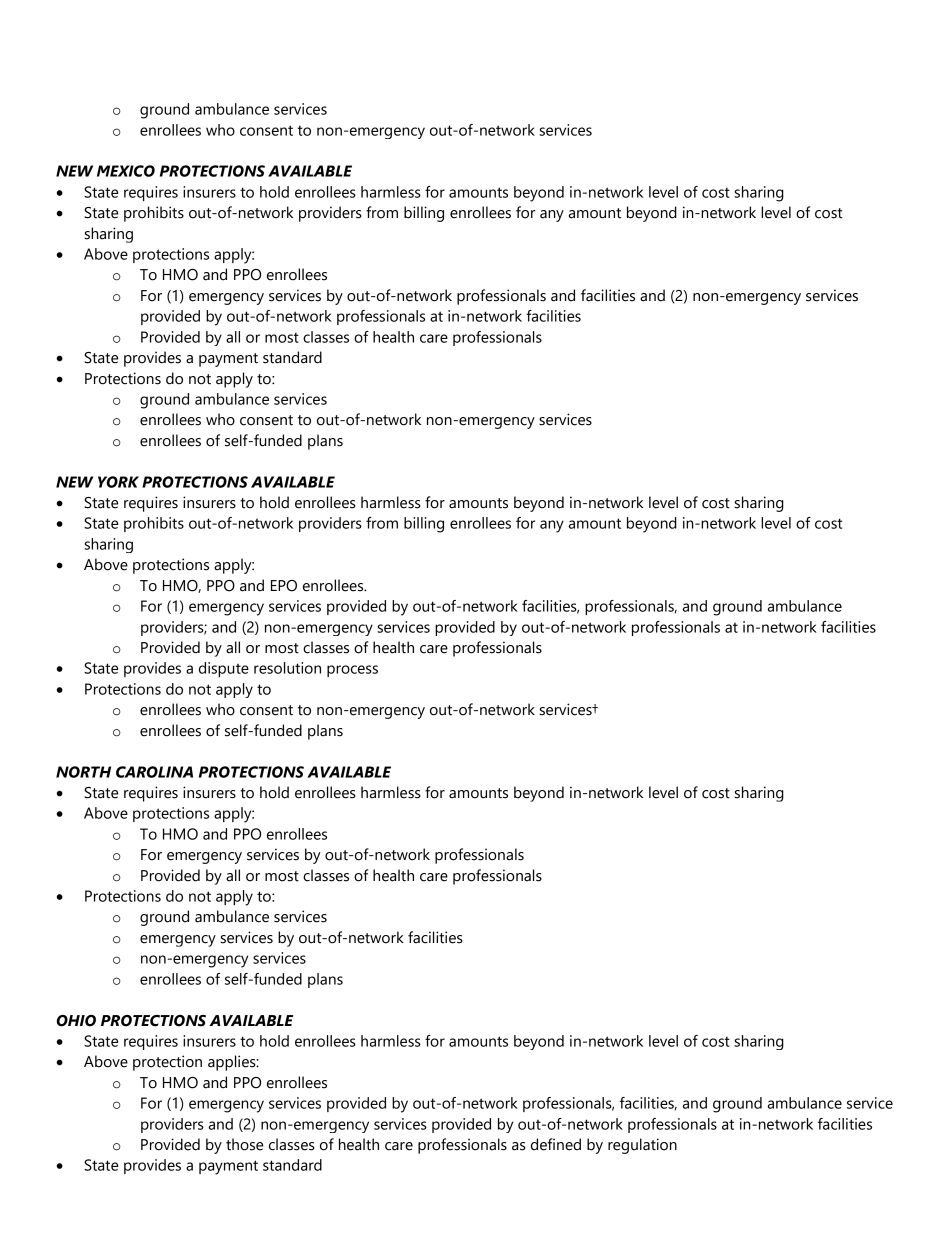  I want to click on YORK, so click(118, 482).
